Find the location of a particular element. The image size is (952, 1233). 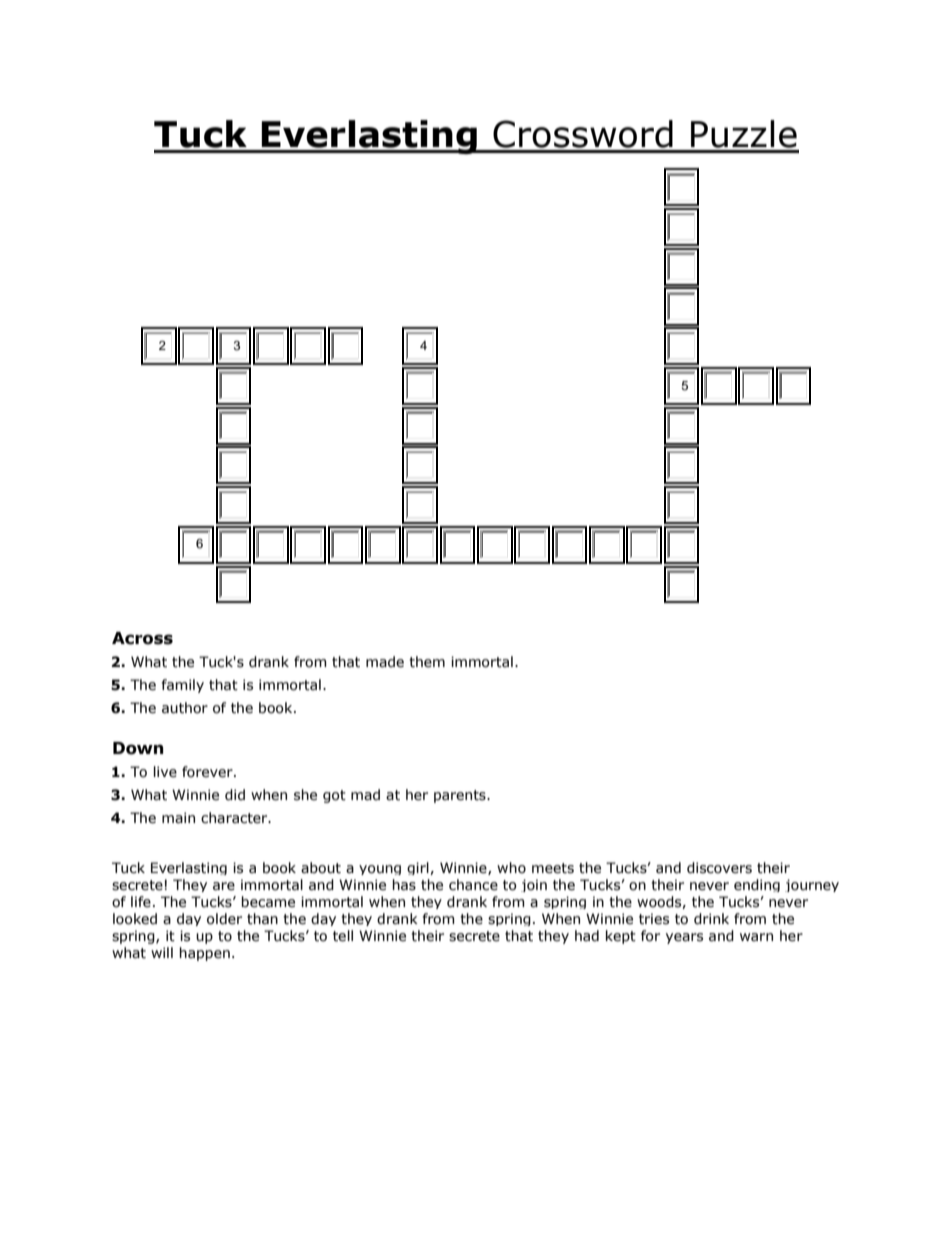

them is located at coordinates (427, 662).
